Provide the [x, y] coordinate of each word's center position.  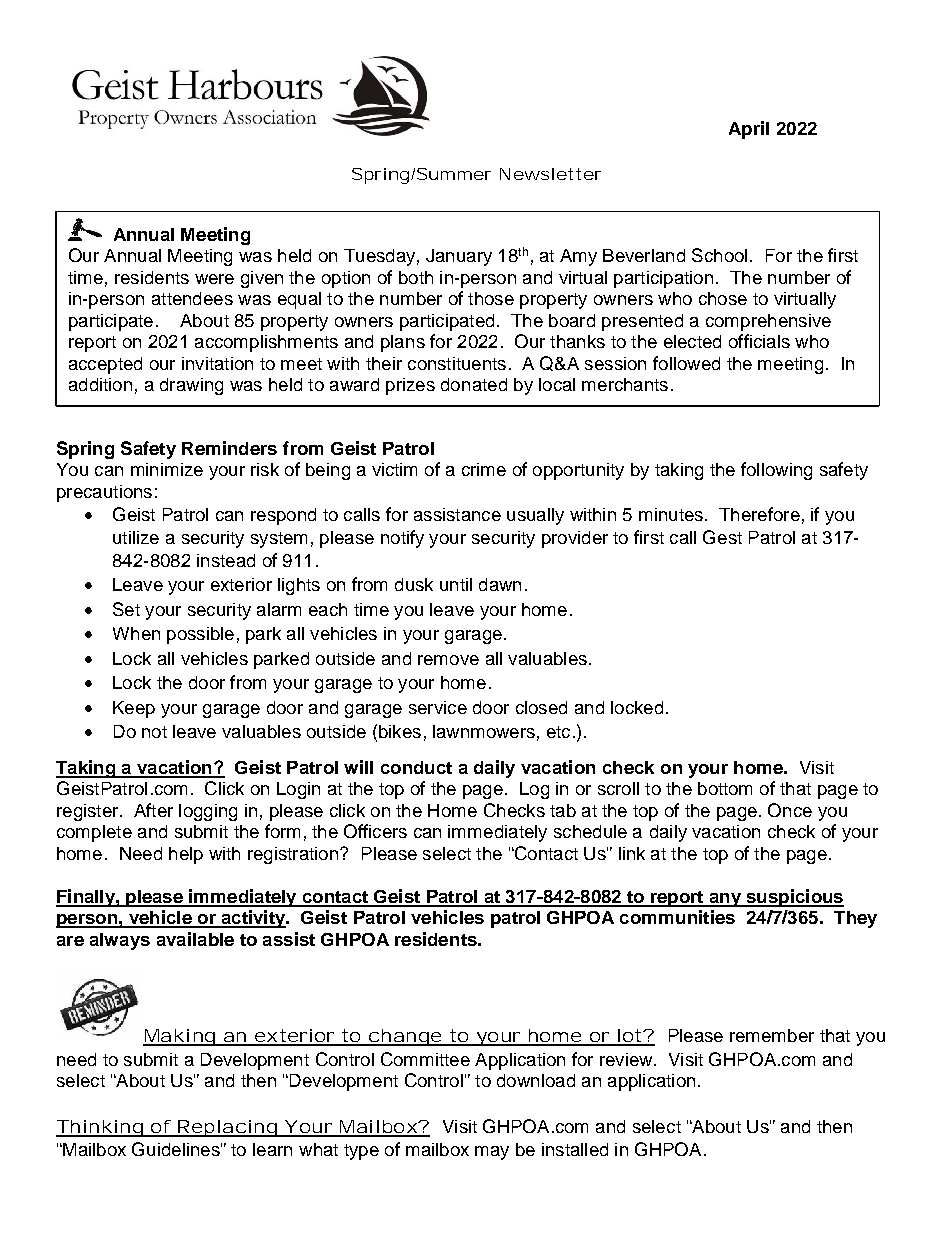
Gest [722, 537]
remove [448, 660]
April [749, 130]
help [186, 855]
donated [474, 384]
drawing [191, 386]
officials [759, 341]
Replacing [228, 1128]
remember [772, 1035]
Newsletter [550, 174]
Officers [375, 831]
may [492, 1153]
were [214, 279]
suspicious [794, 898]
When [136, 633]
